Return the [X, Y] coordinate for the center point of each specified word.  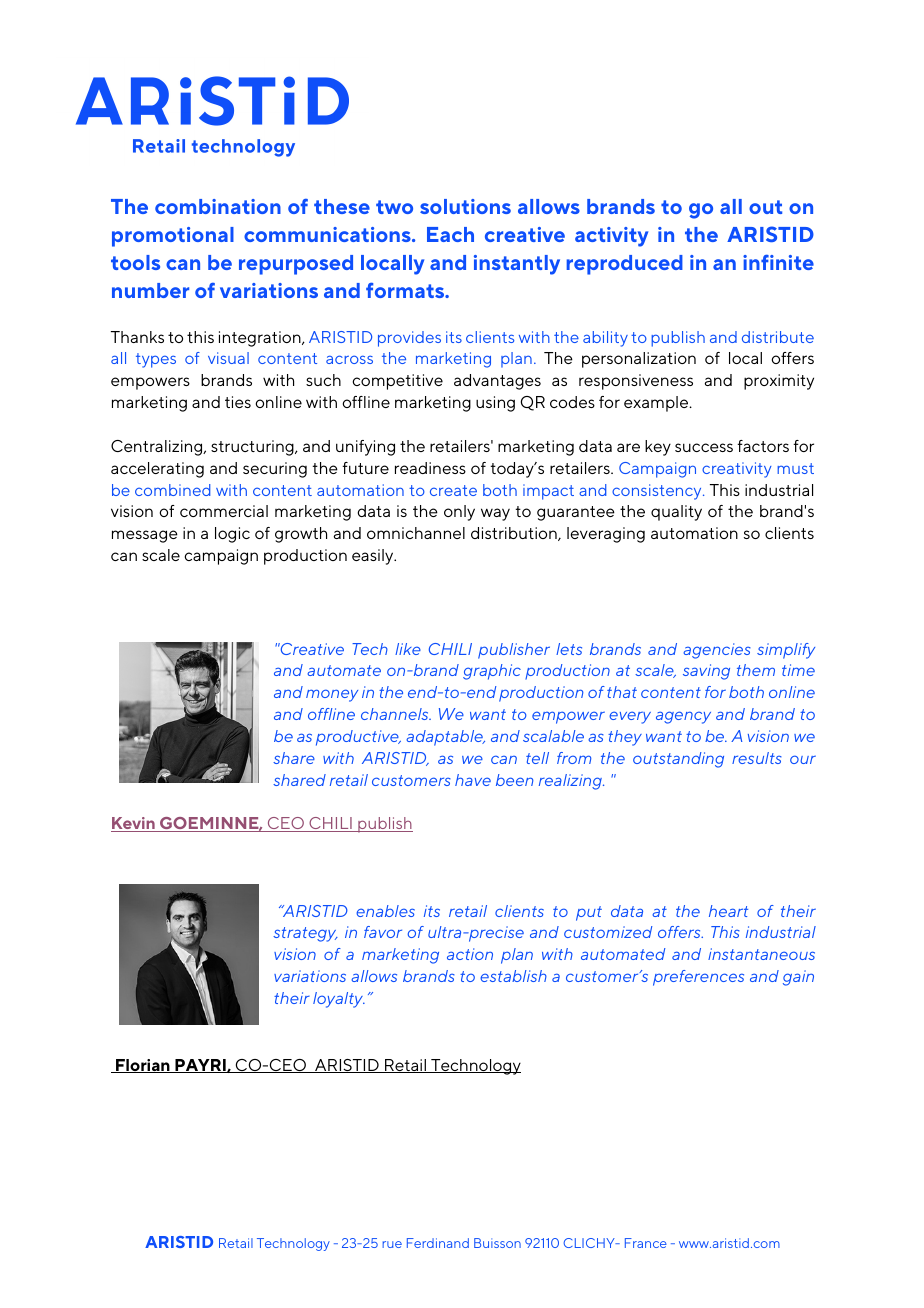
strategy [305, 934]
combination [218, 206]
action [470, 954]
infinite [778, 262]
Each [450, 234]
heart [728, 911]
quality [676, 513]
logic [232, 535]
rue [392, 1244]
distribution [515, 534]
